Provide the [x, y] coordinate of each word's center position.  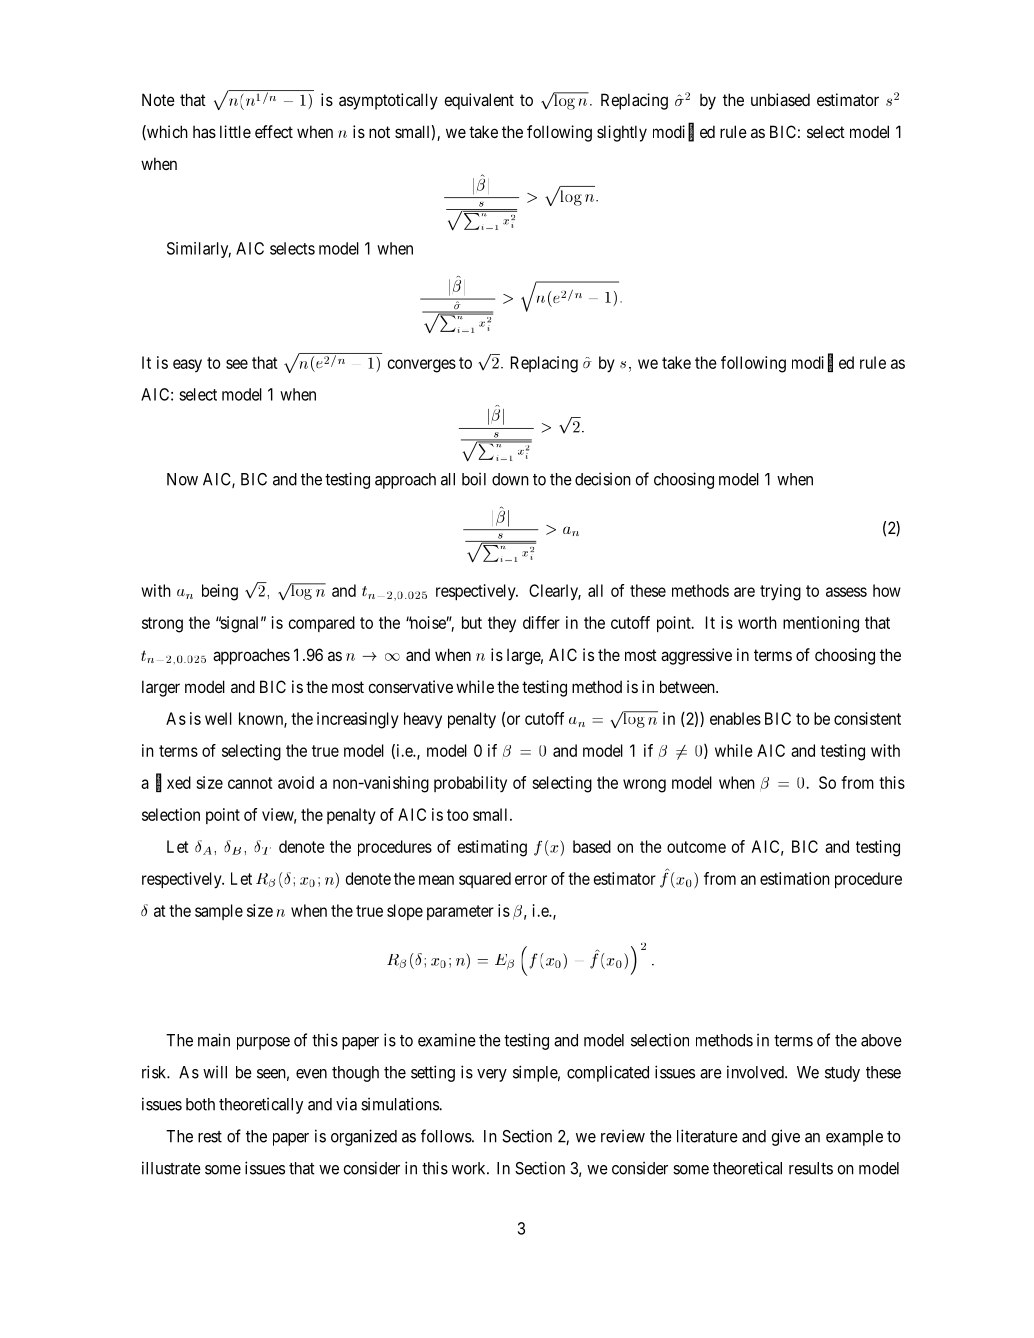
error [531, 880]
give [785, 1137]
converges [422, 366]
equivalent [479, 101]
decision [603, 479]
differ [541, 622]
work [470, 1168]
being [220, 592]
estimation [795, 878]
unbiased [780, 99]
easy [187, 365]
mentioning [821, 624]
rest [210, 1137]
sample [219, 912]
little [235, 131]
